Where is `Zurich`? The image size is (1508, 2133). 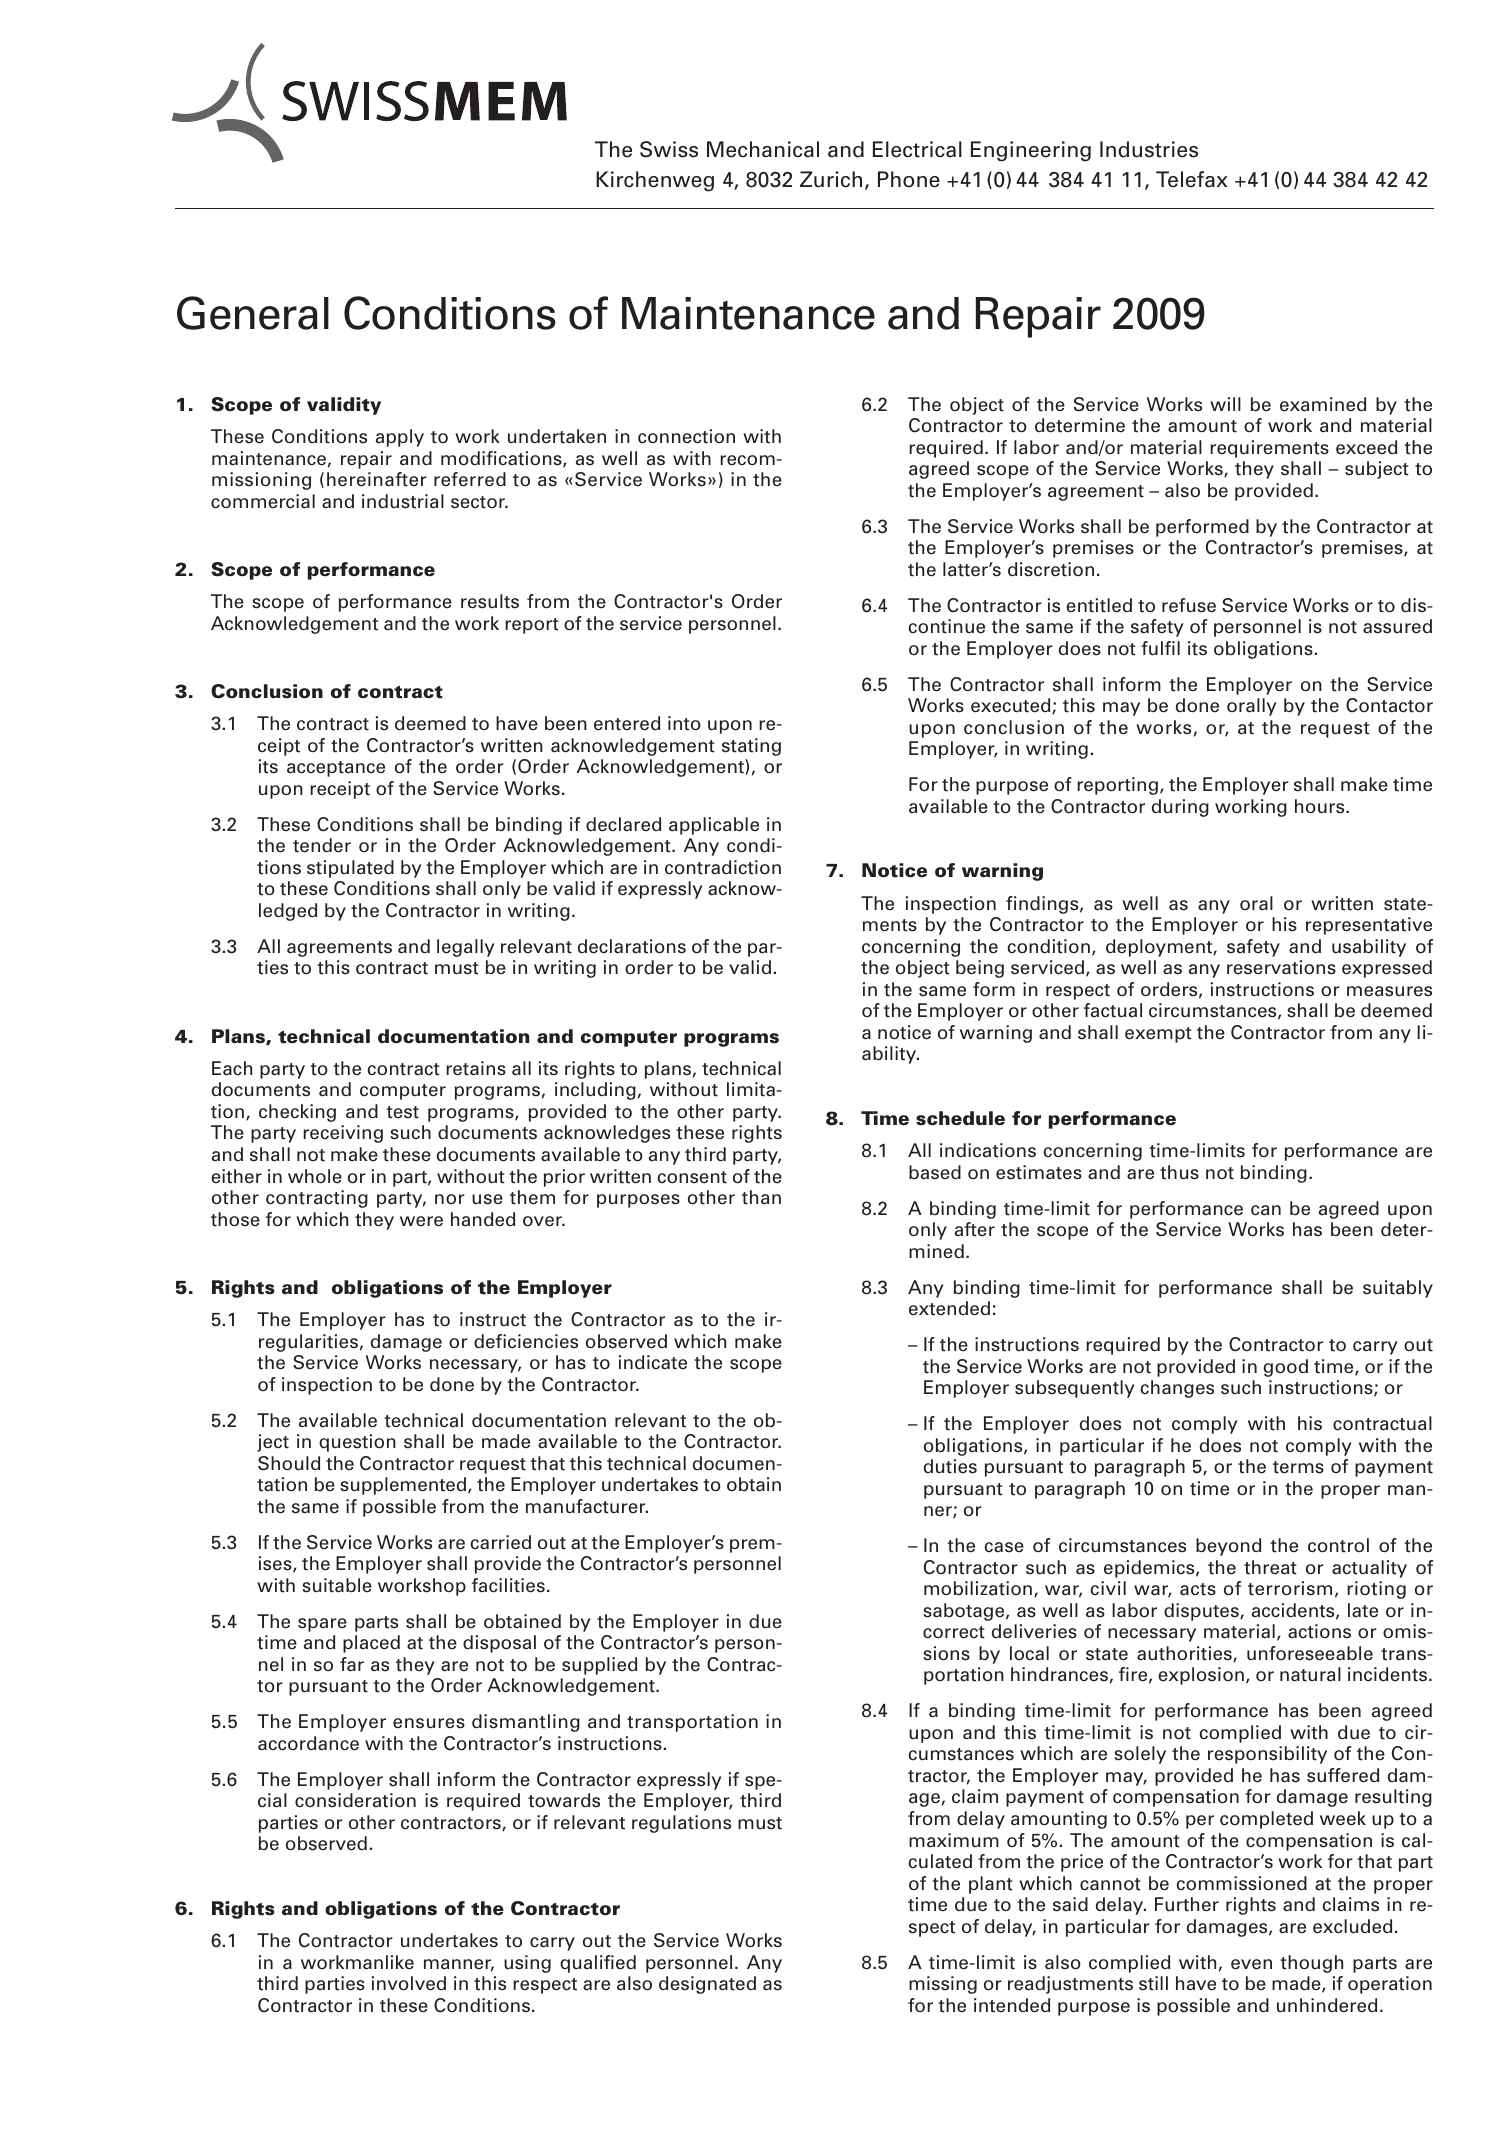
Zurich is located at coordinates (831, 179).
